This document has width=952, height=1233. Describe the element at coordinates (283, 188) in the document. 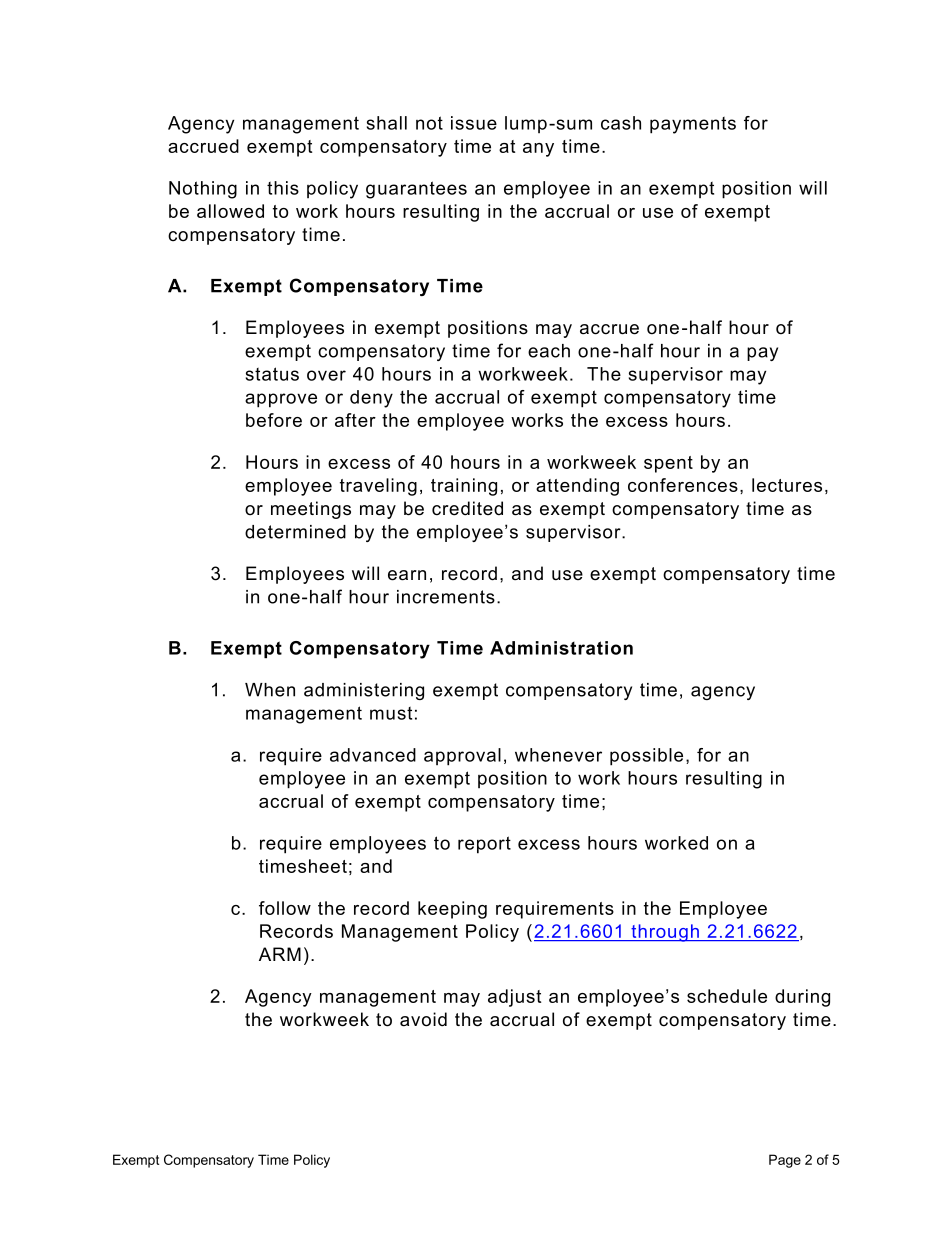

I see `this` at that location.
